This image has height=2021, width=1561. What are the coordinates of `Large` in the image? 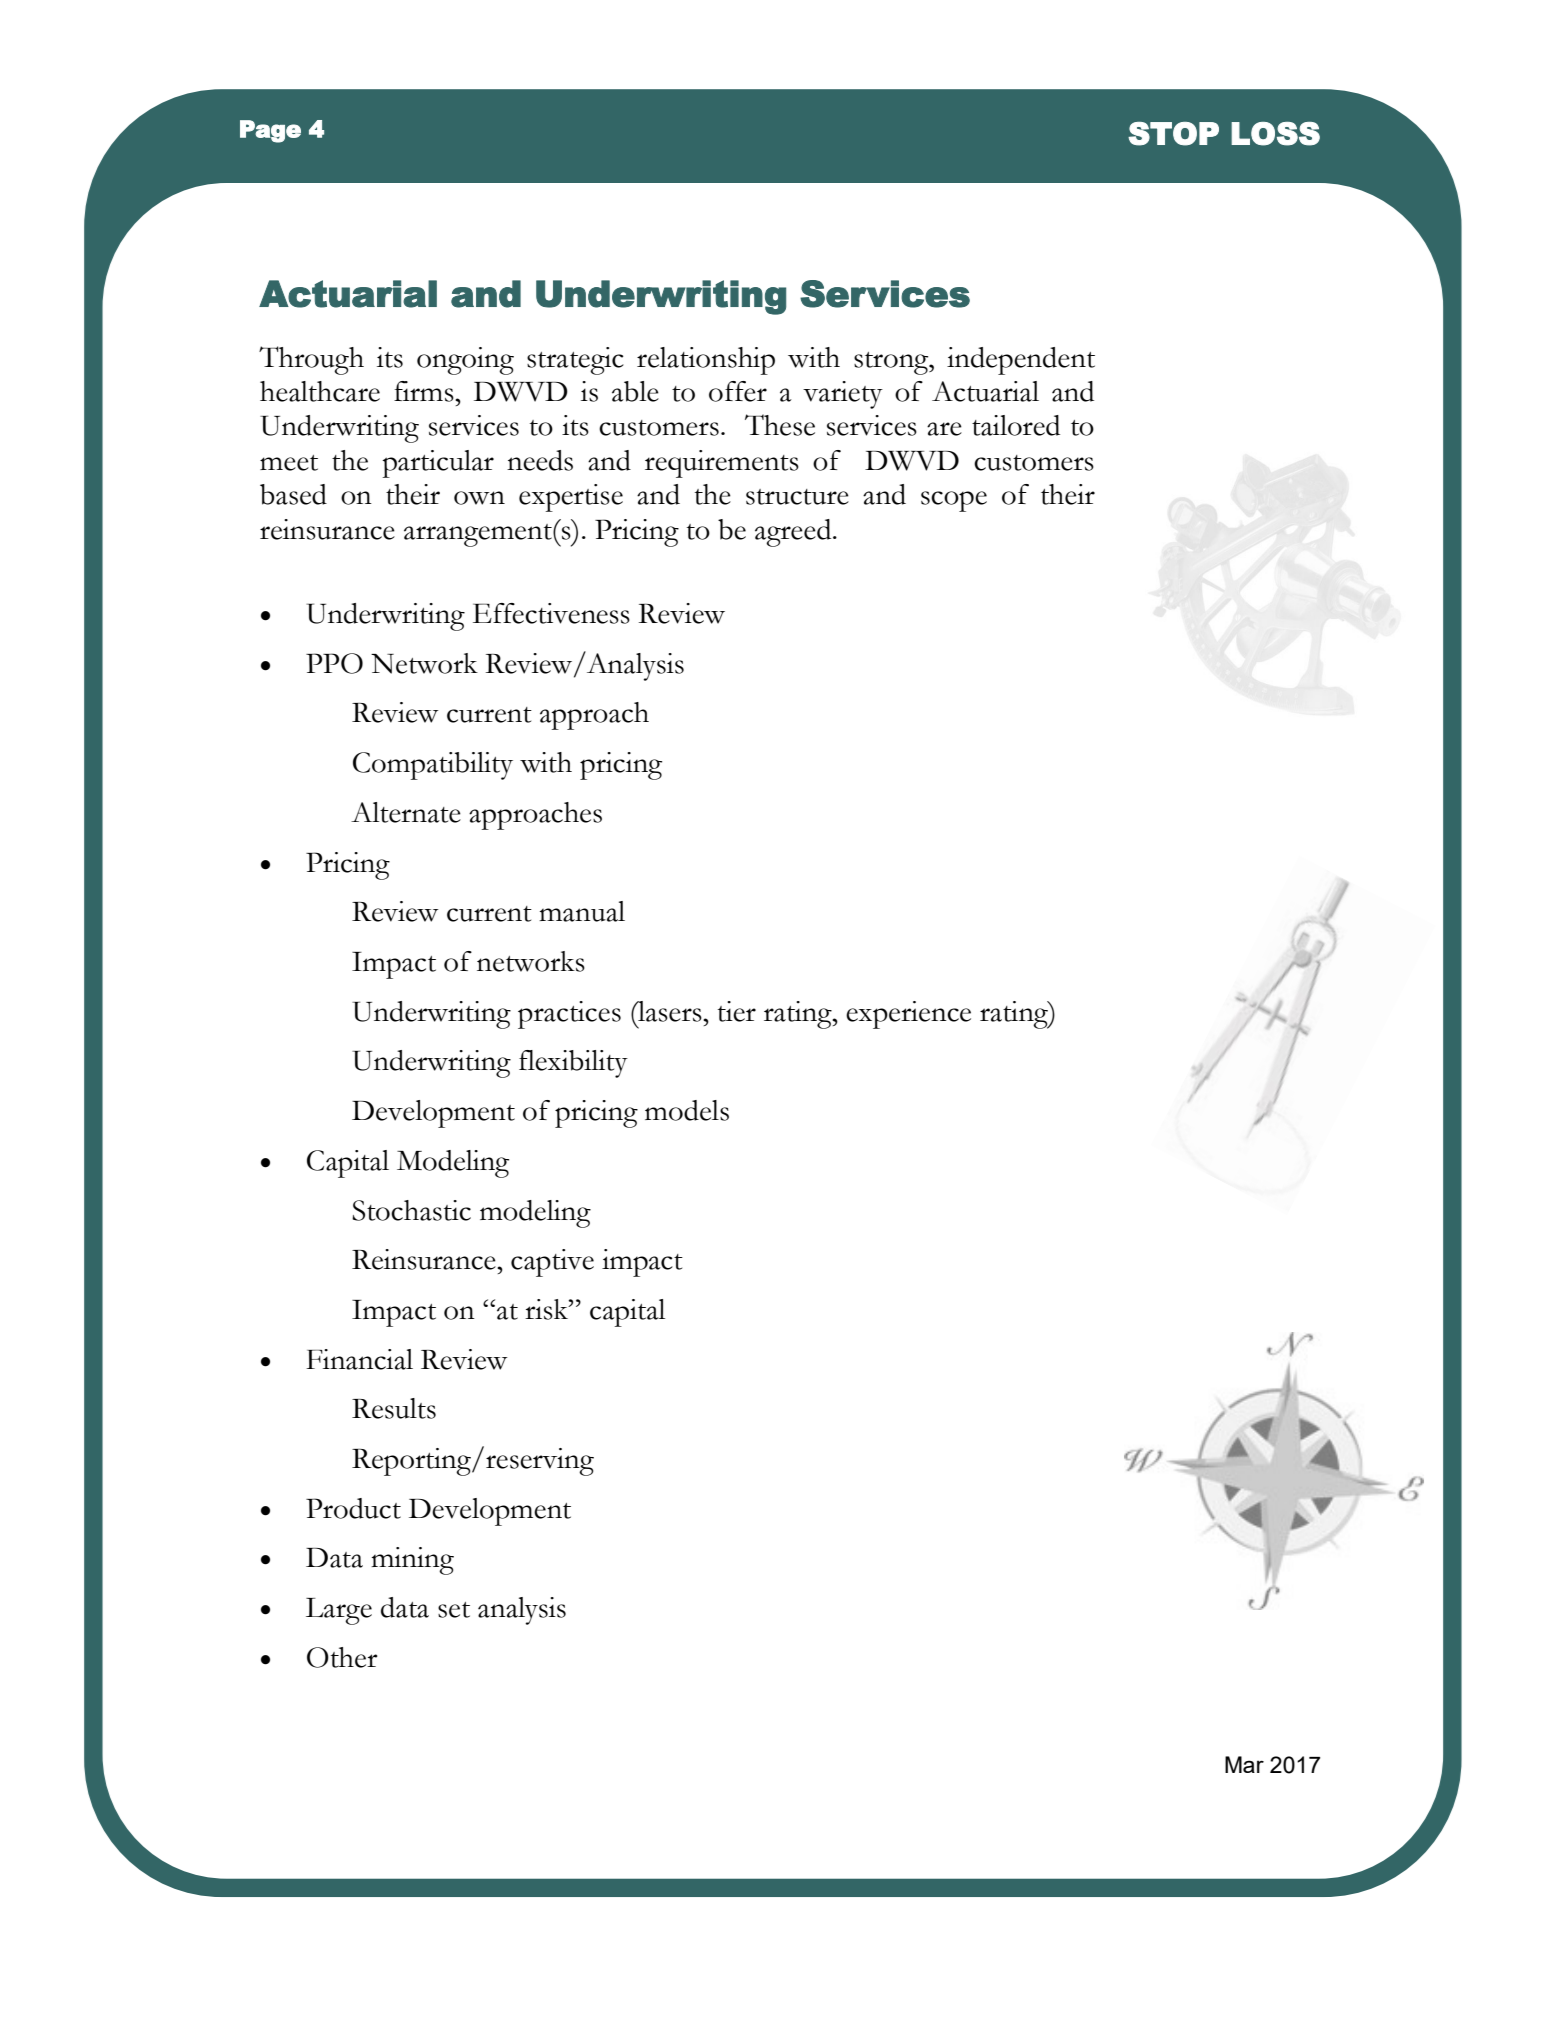 It's located at (339, 1611).
